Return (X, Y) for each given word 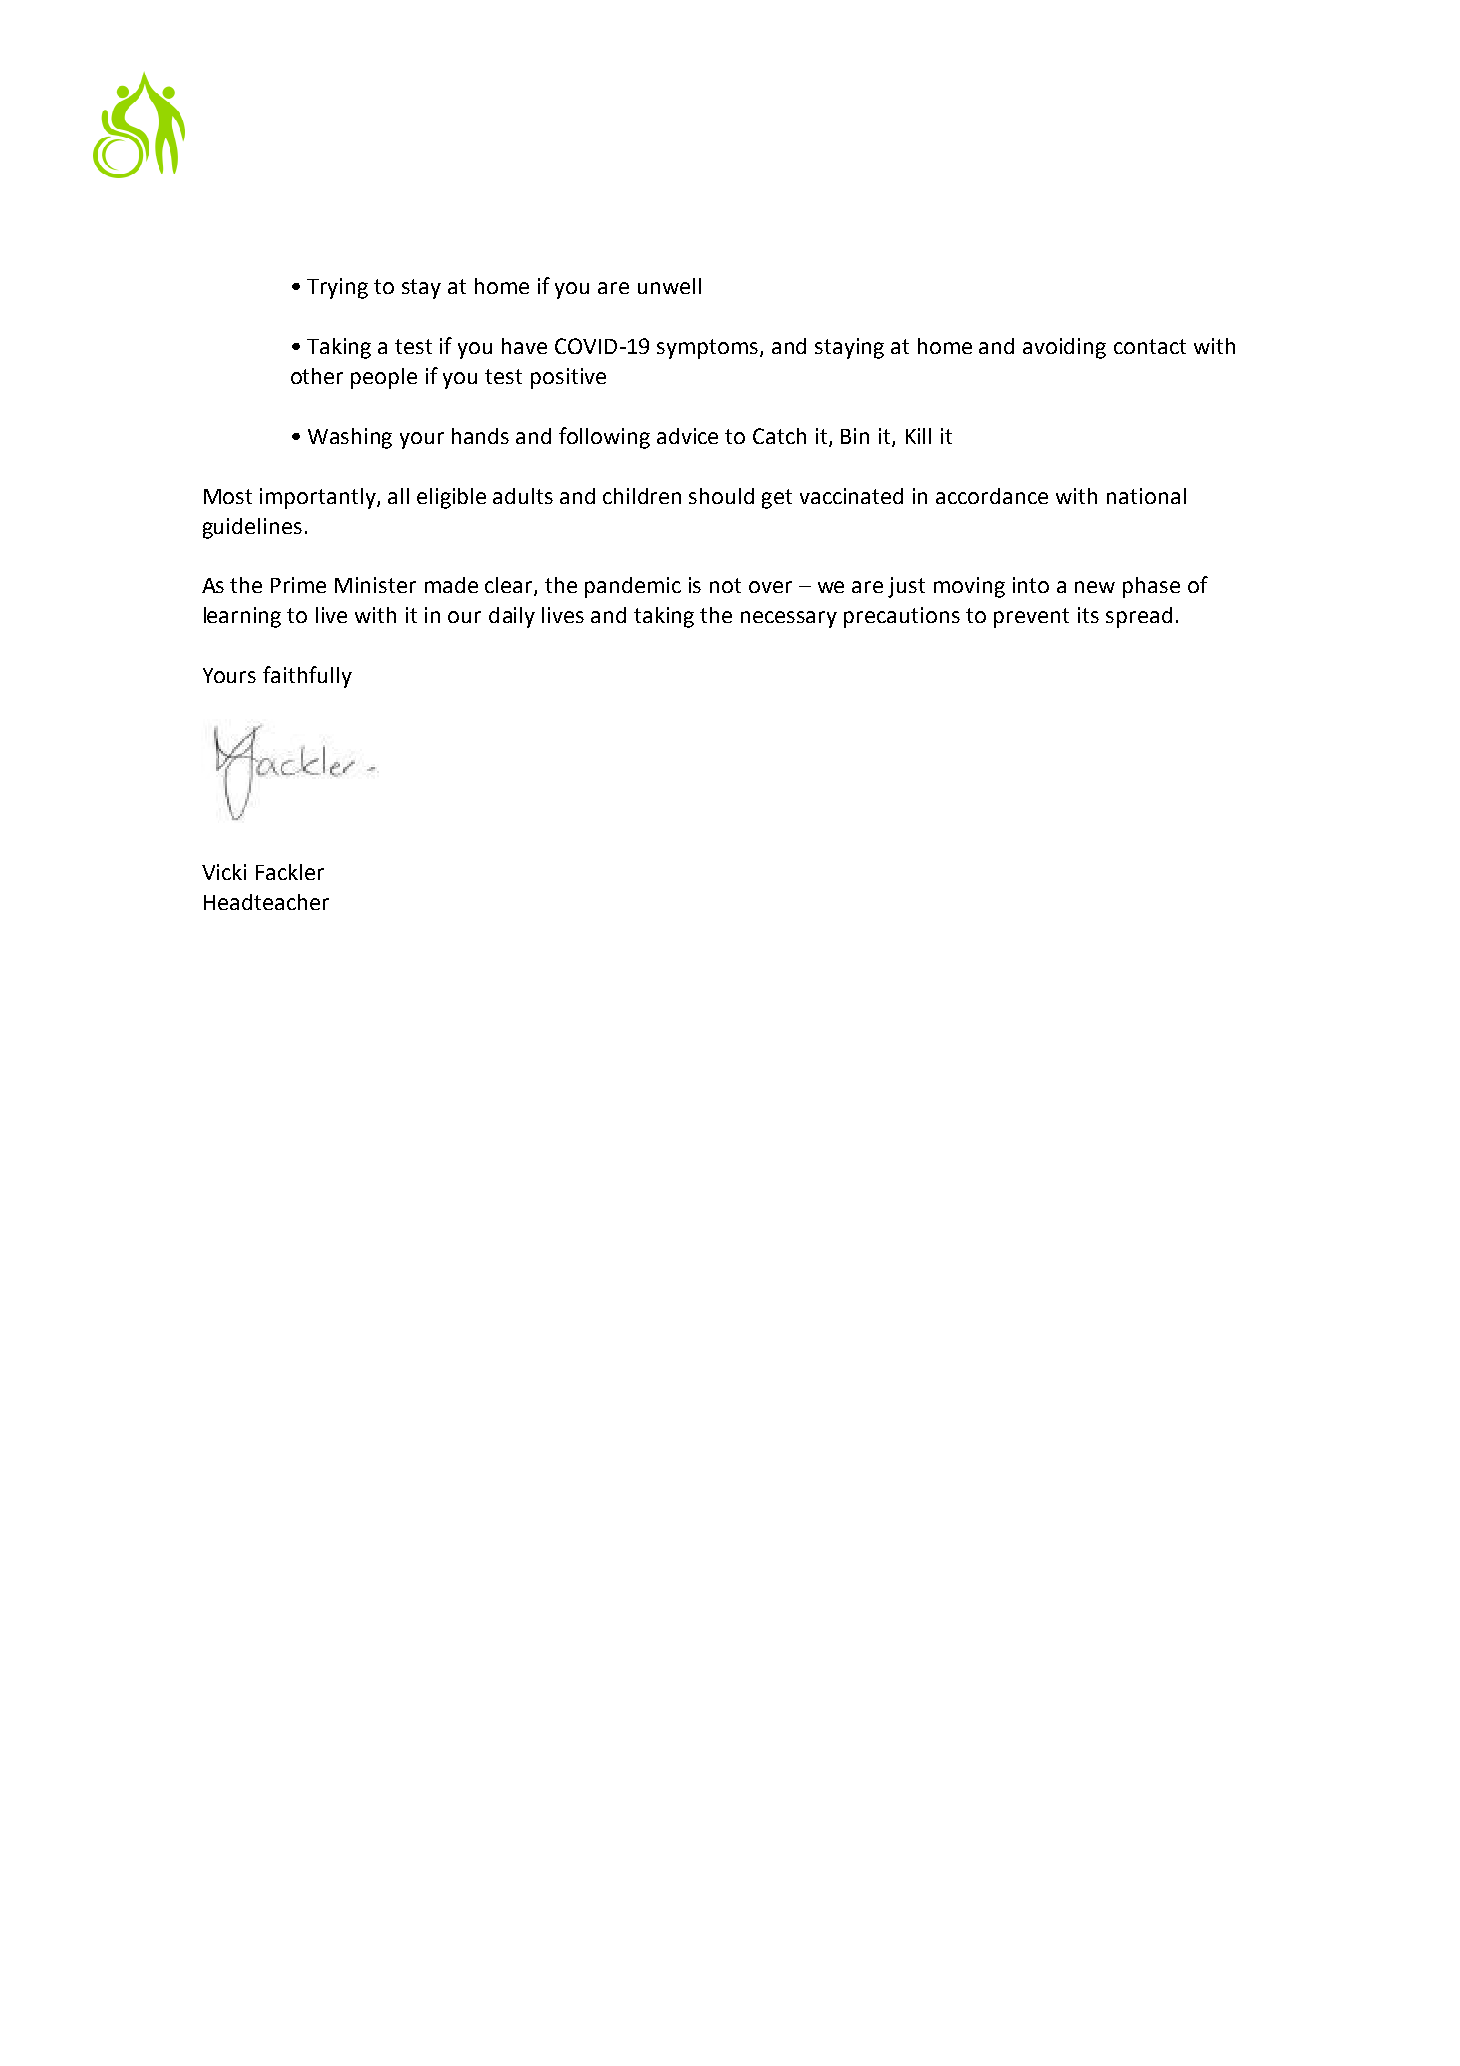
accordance (992, 496)
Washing (350, 438)
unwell (669, 286)
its (1088, 615)
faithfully (307, 677)
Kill (918, 436)
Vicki (224, 872)
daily (512, 617)
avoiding (1064, 348)
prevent (1031, 618)
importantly (319, 498)
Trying (337, 288)
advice (687, 436)
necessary (789, 619)
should (721, 496)
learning (242, 617)
